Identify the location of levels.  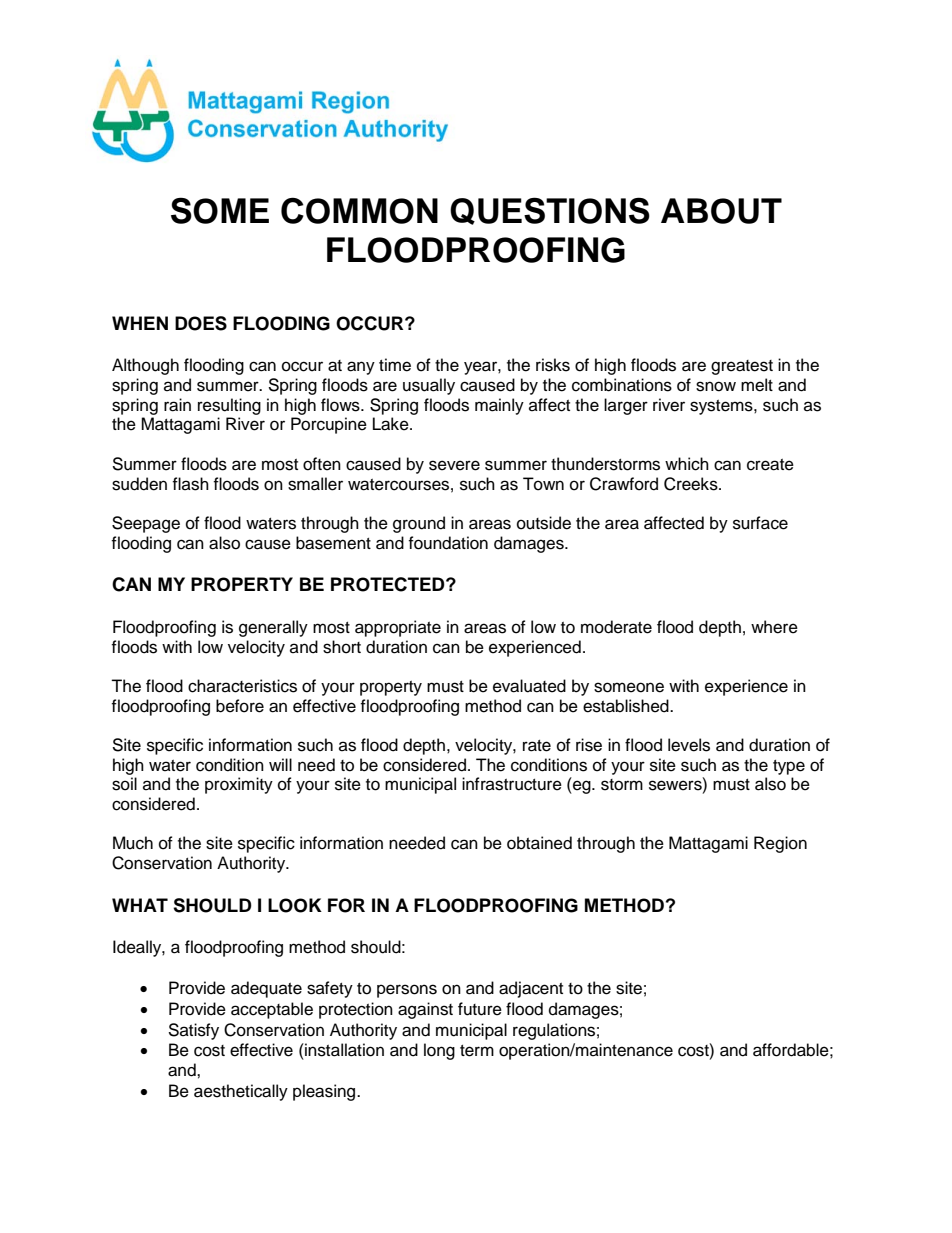
(689, 745).
